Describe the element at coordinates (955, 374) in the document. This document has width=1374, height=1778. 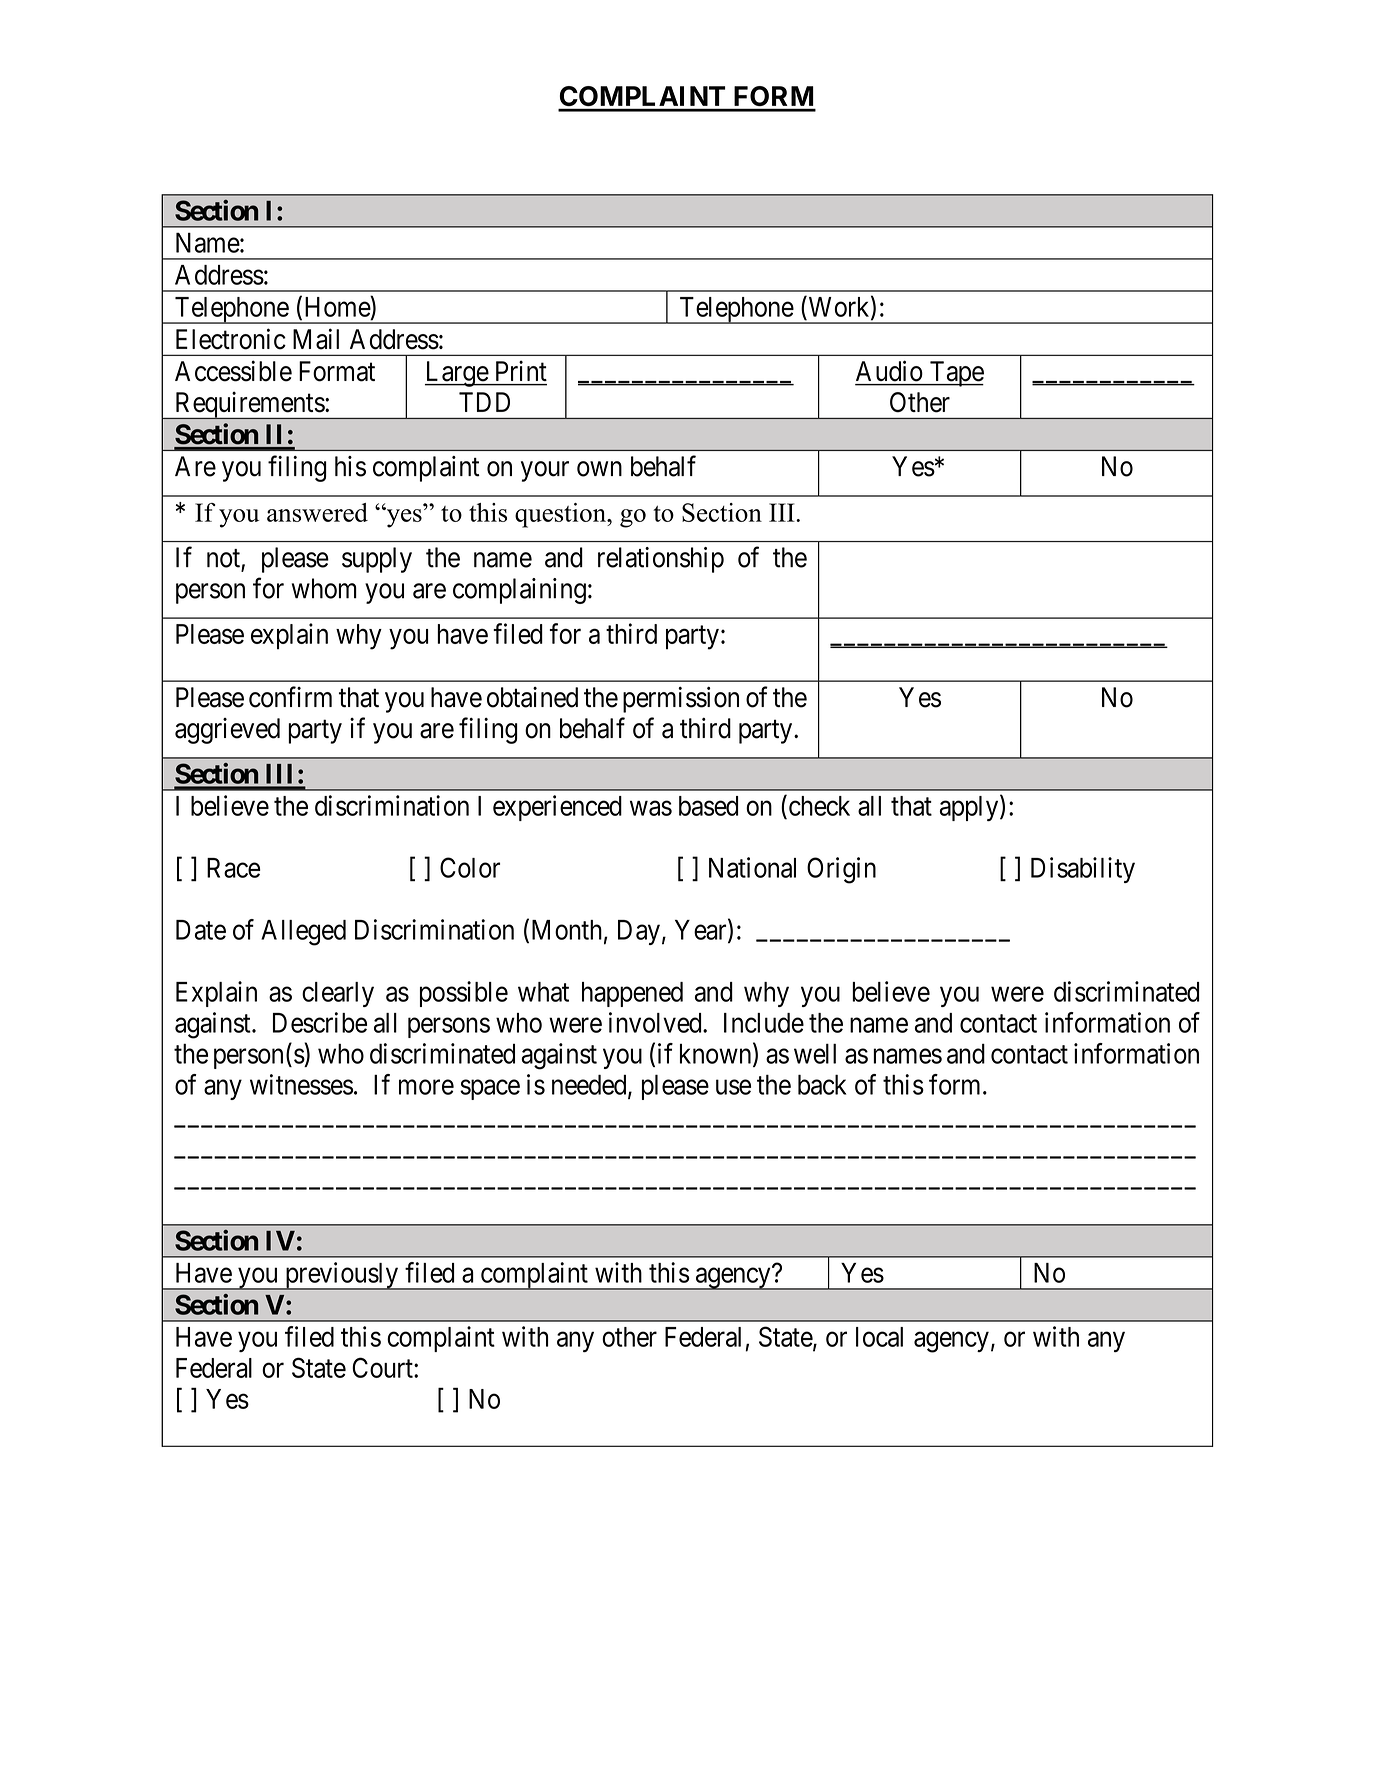
I see `Tape` at that location.
